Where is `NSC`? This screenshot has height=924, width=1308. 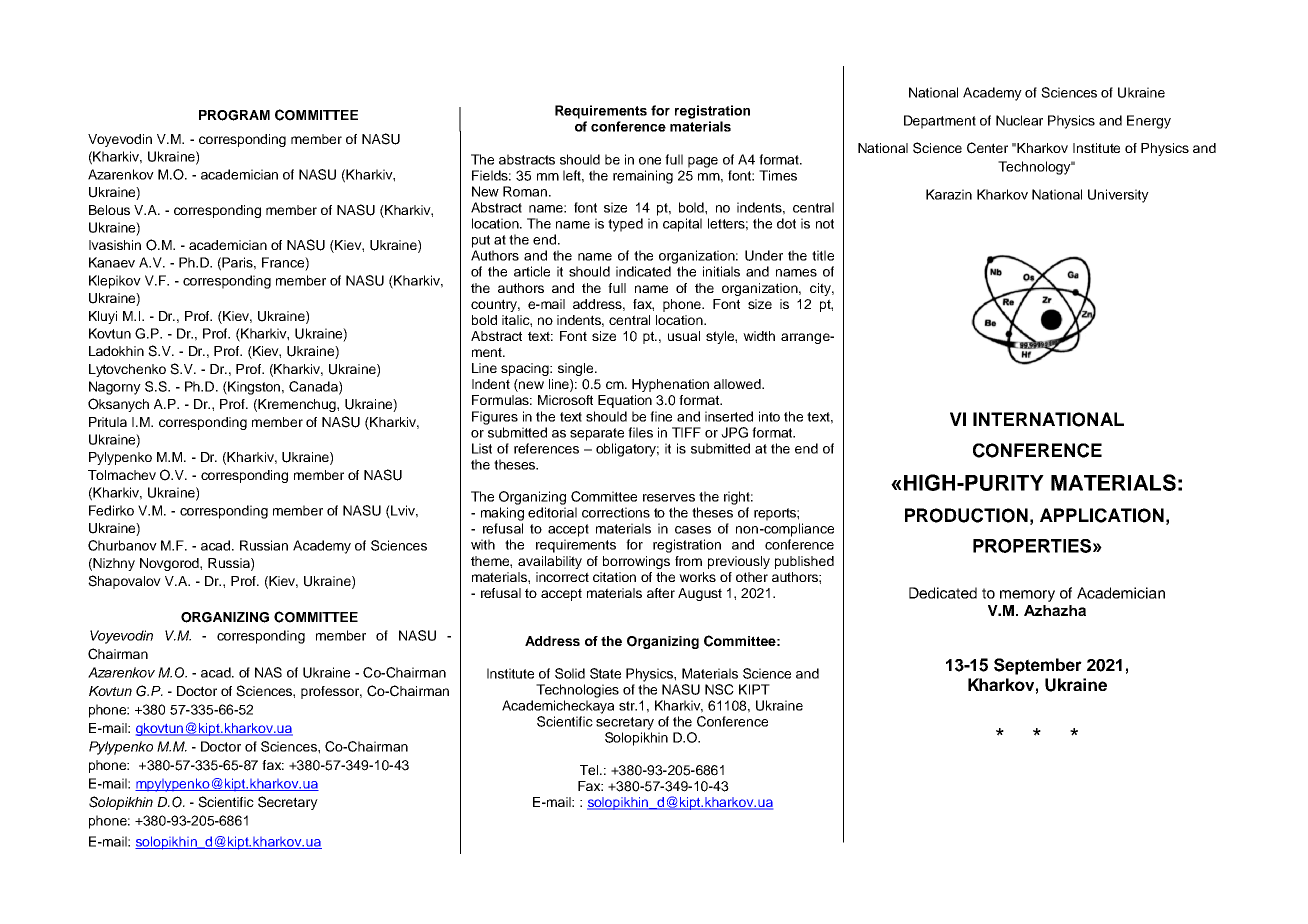
NSC is located at coordinates (719, 689).
